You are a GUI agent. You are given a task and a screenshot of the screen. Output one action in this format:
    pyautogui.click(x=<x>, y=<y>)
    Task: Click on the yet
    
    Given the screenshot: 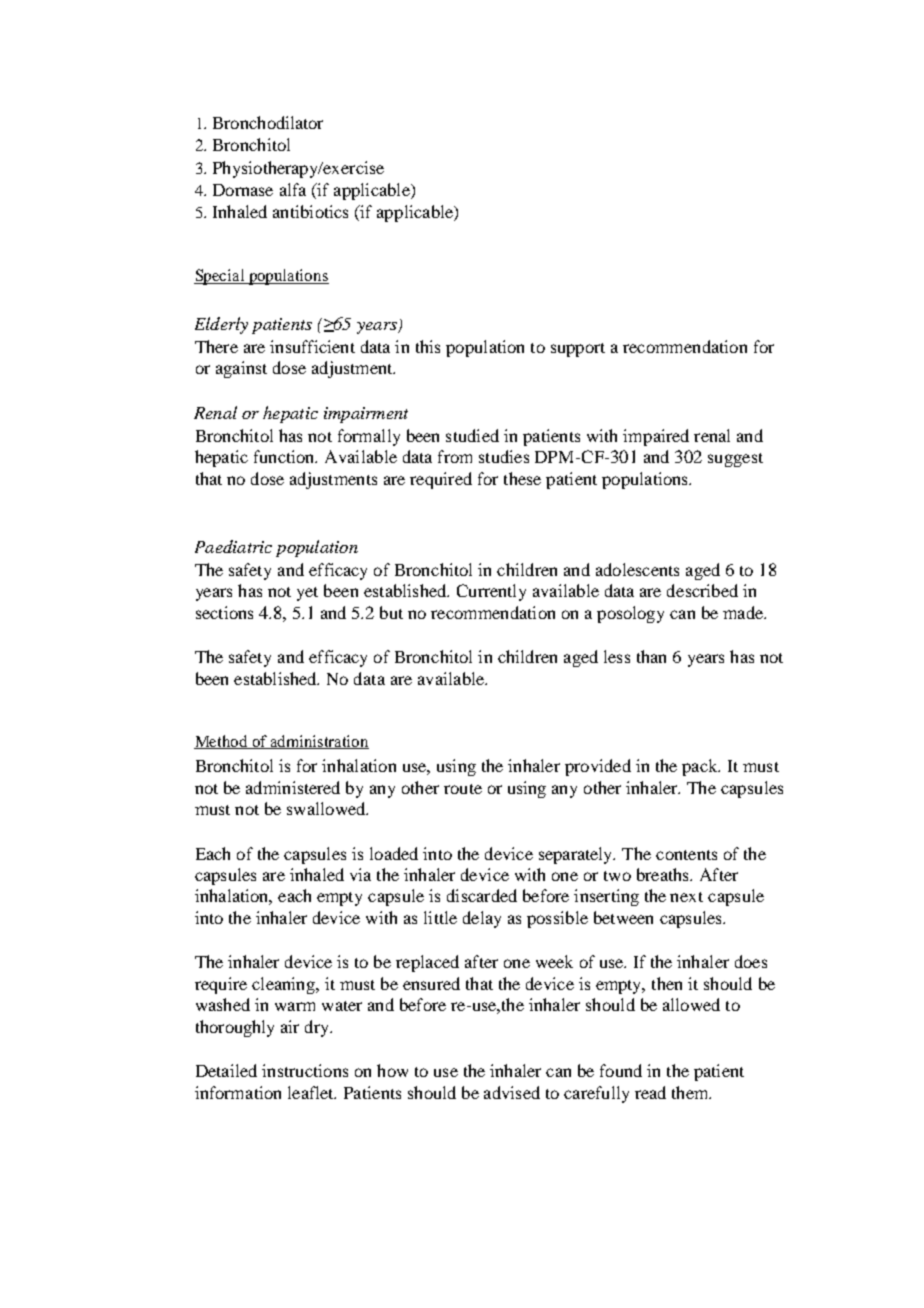 What is the action you would take?
    pyautogui.click(x=307, y=594)
